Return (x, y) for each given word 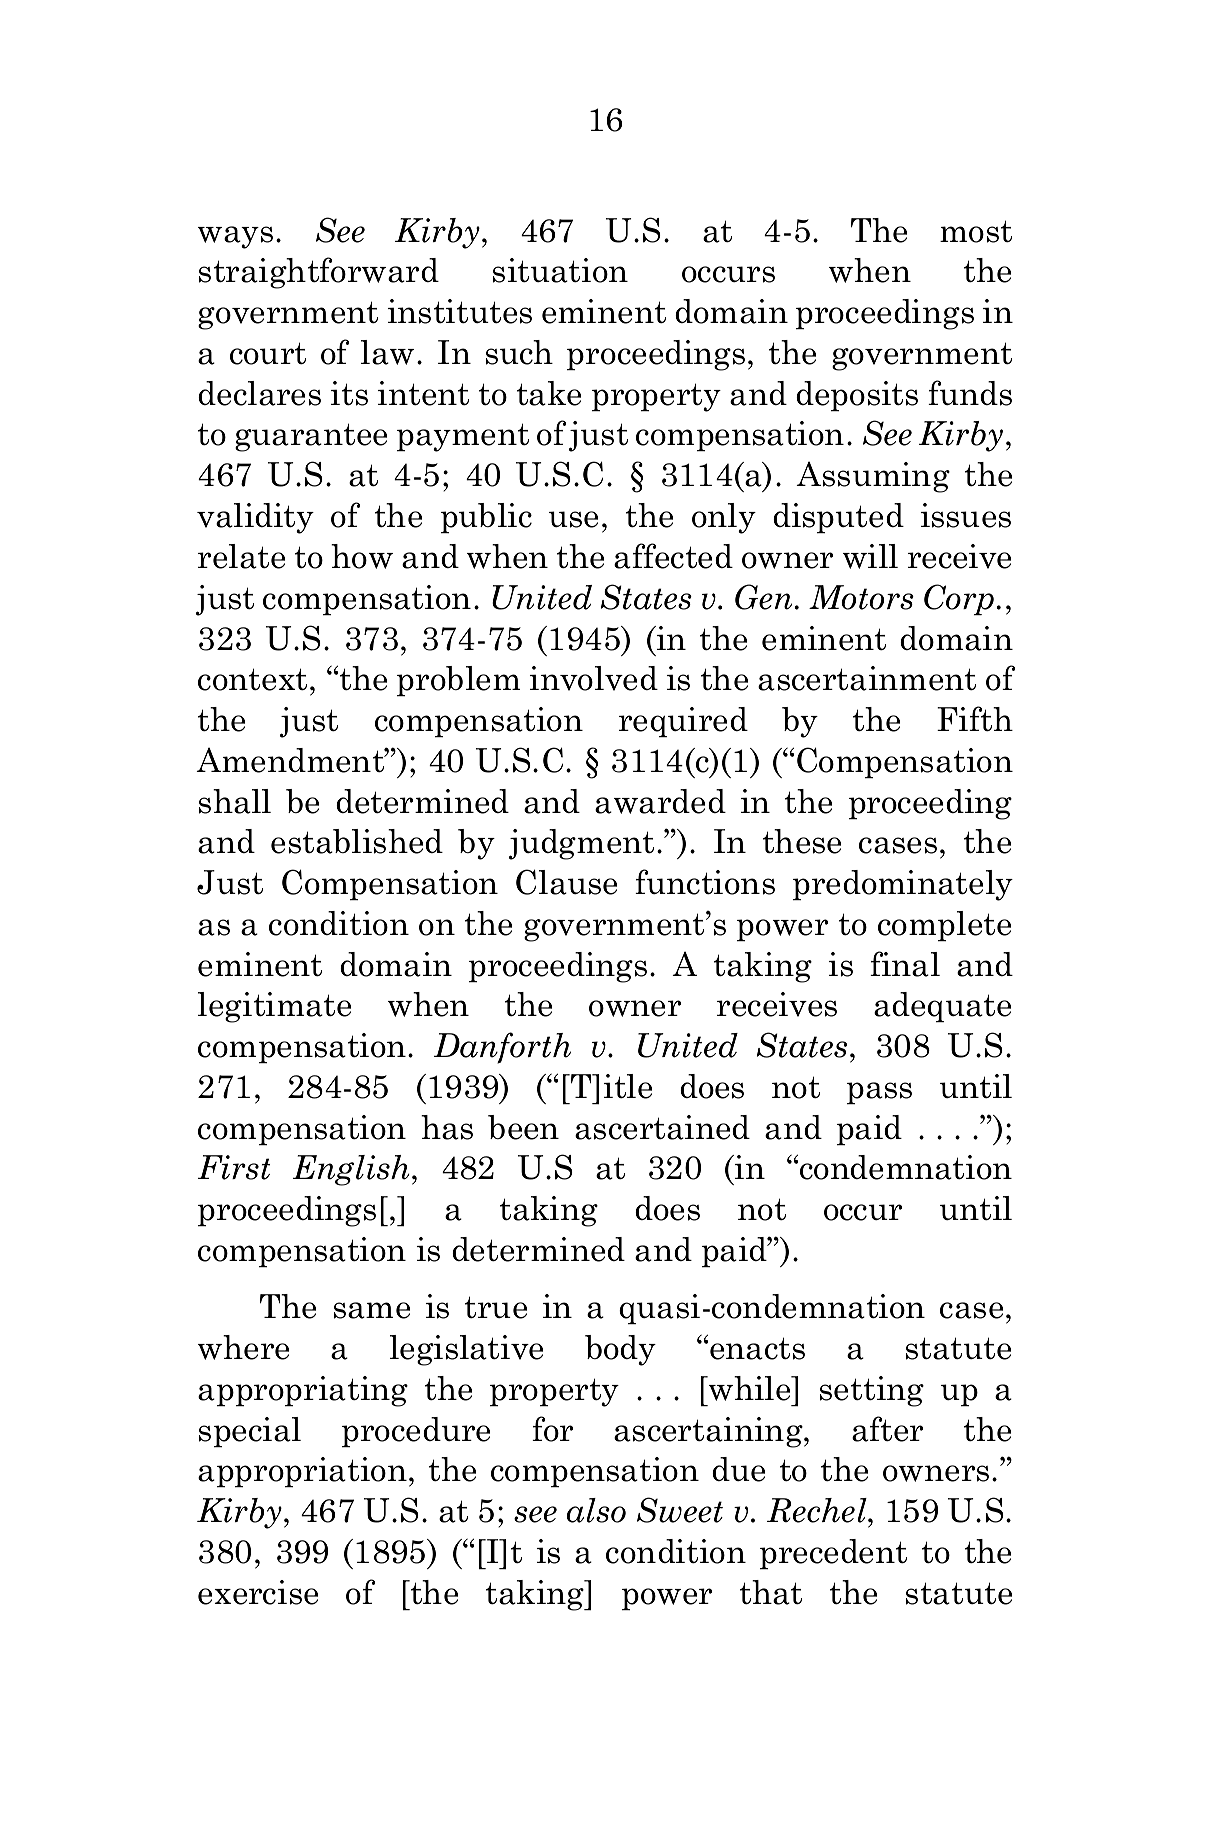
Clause (566, 882)
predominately (903, 885)
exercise (258, 1592)
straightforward (319, 273)
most (976, 231)
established (357, 841)
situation (560, 270)
